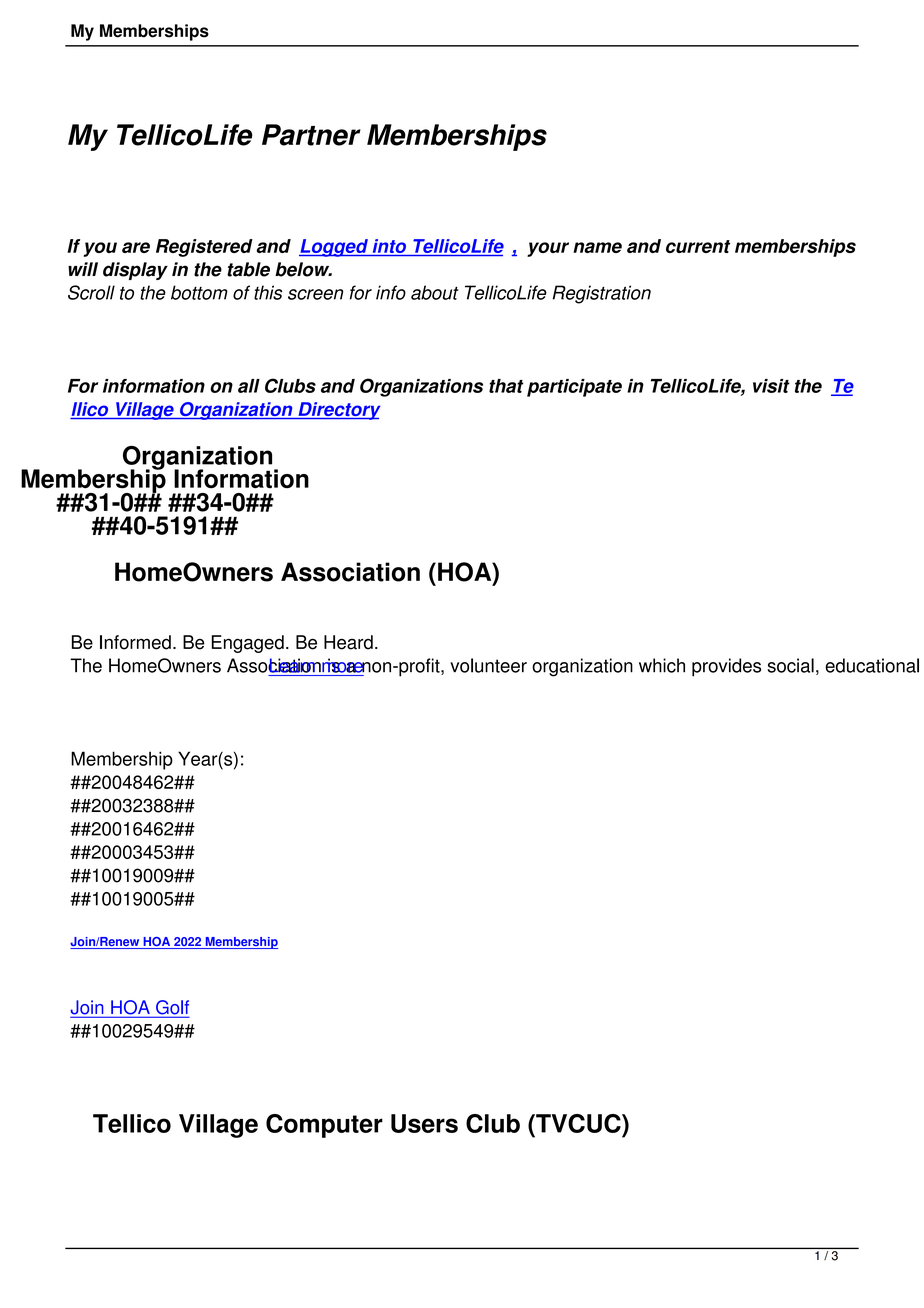 This screenshot has height=1308, width=924. What do you see at coordinates (548, 249) in the screenshot?
I see `your` at bounding box center [548, 249].
